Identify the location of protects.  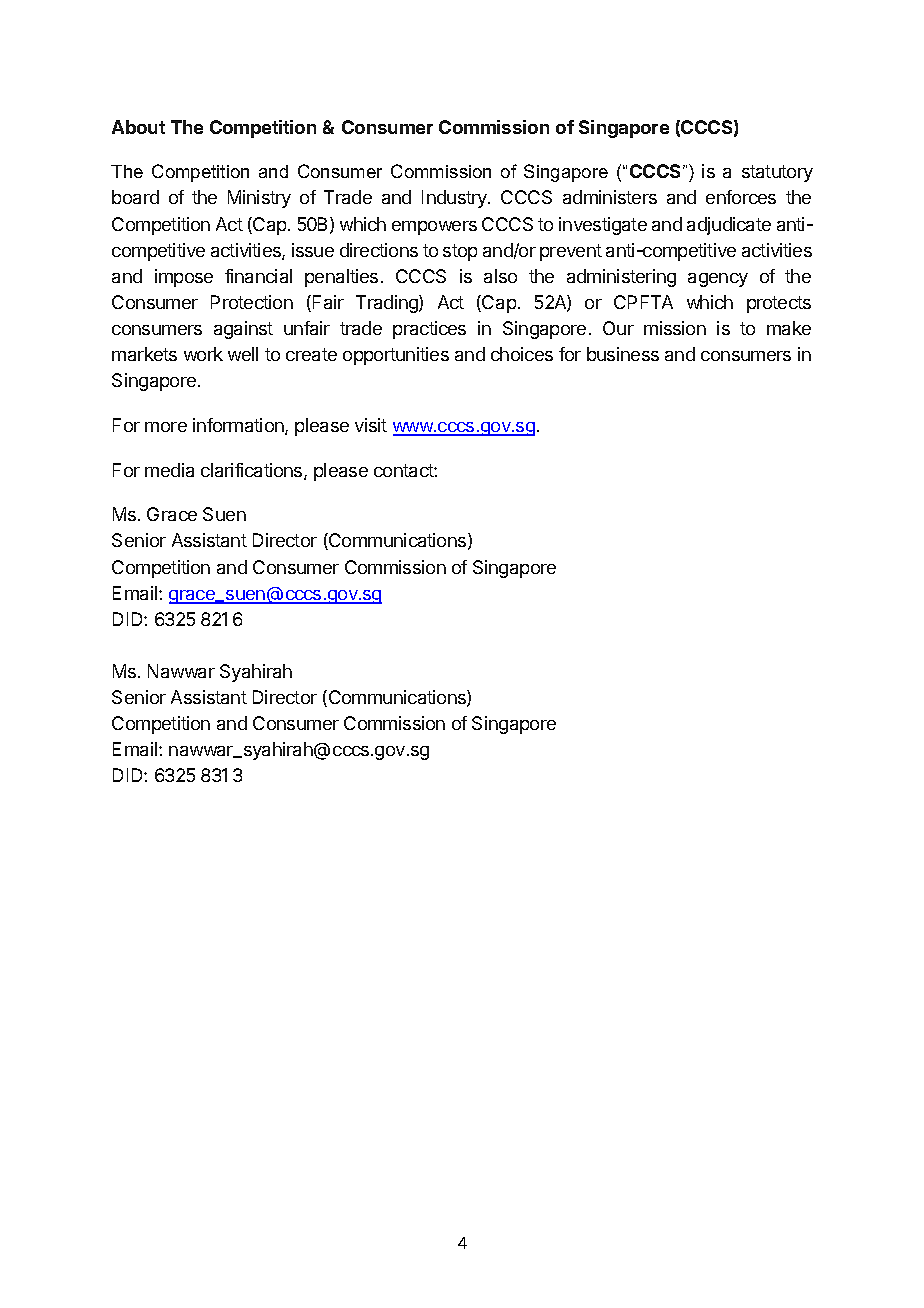
(779, 304).
